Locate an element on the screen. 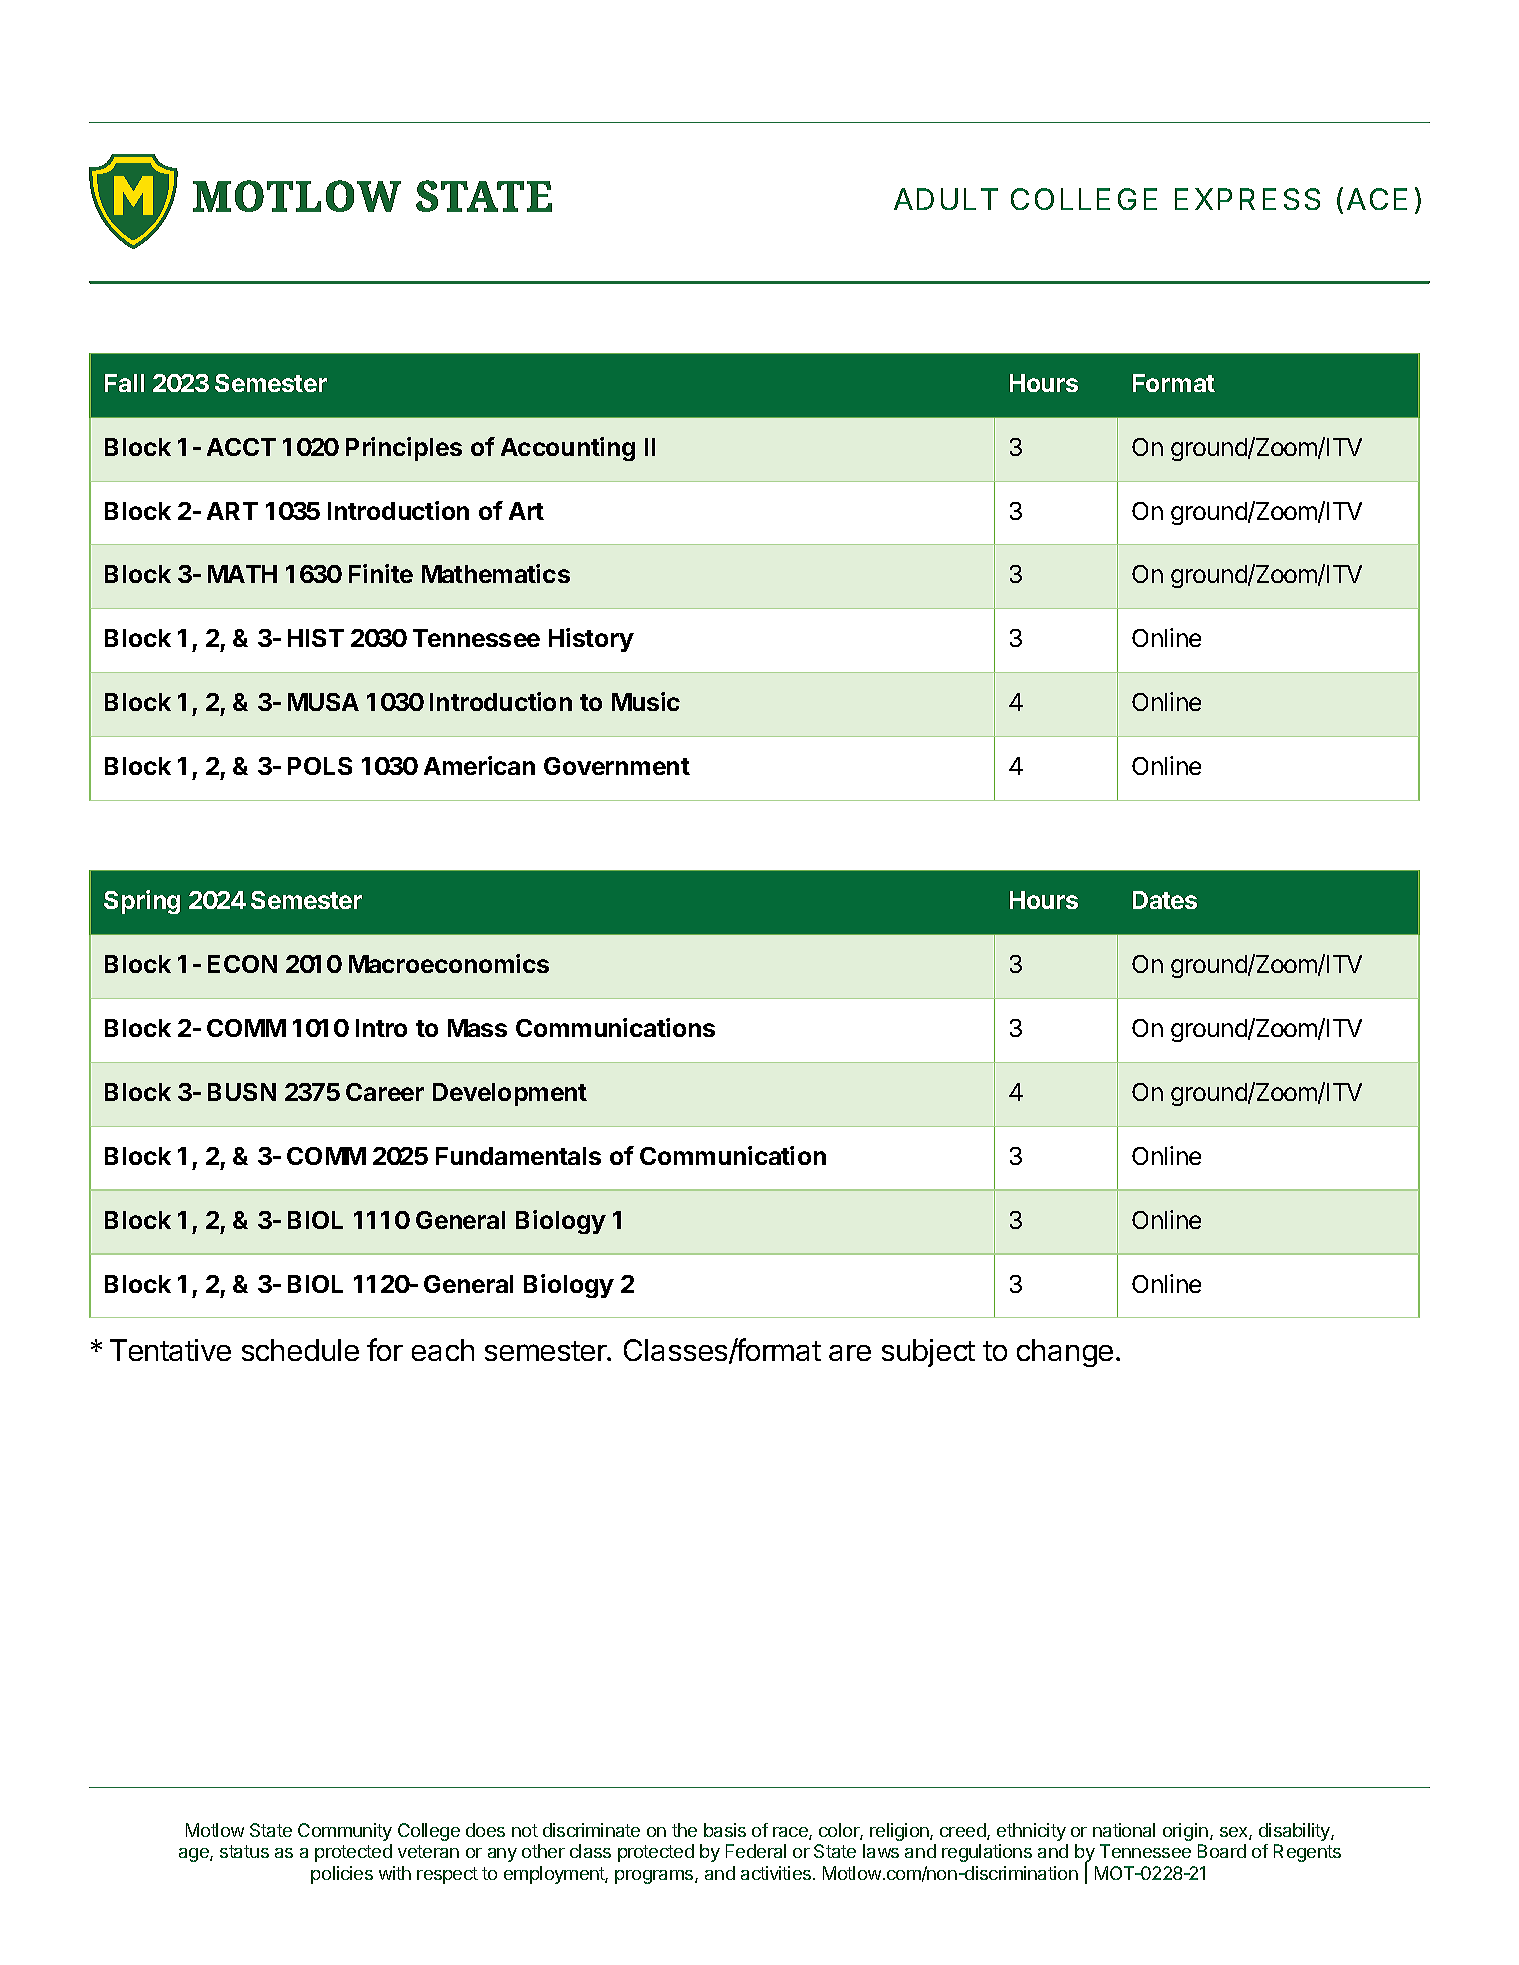 The height and width of the screenshot is (1965, 1519). Fall is located at coordinates (124, 383).
